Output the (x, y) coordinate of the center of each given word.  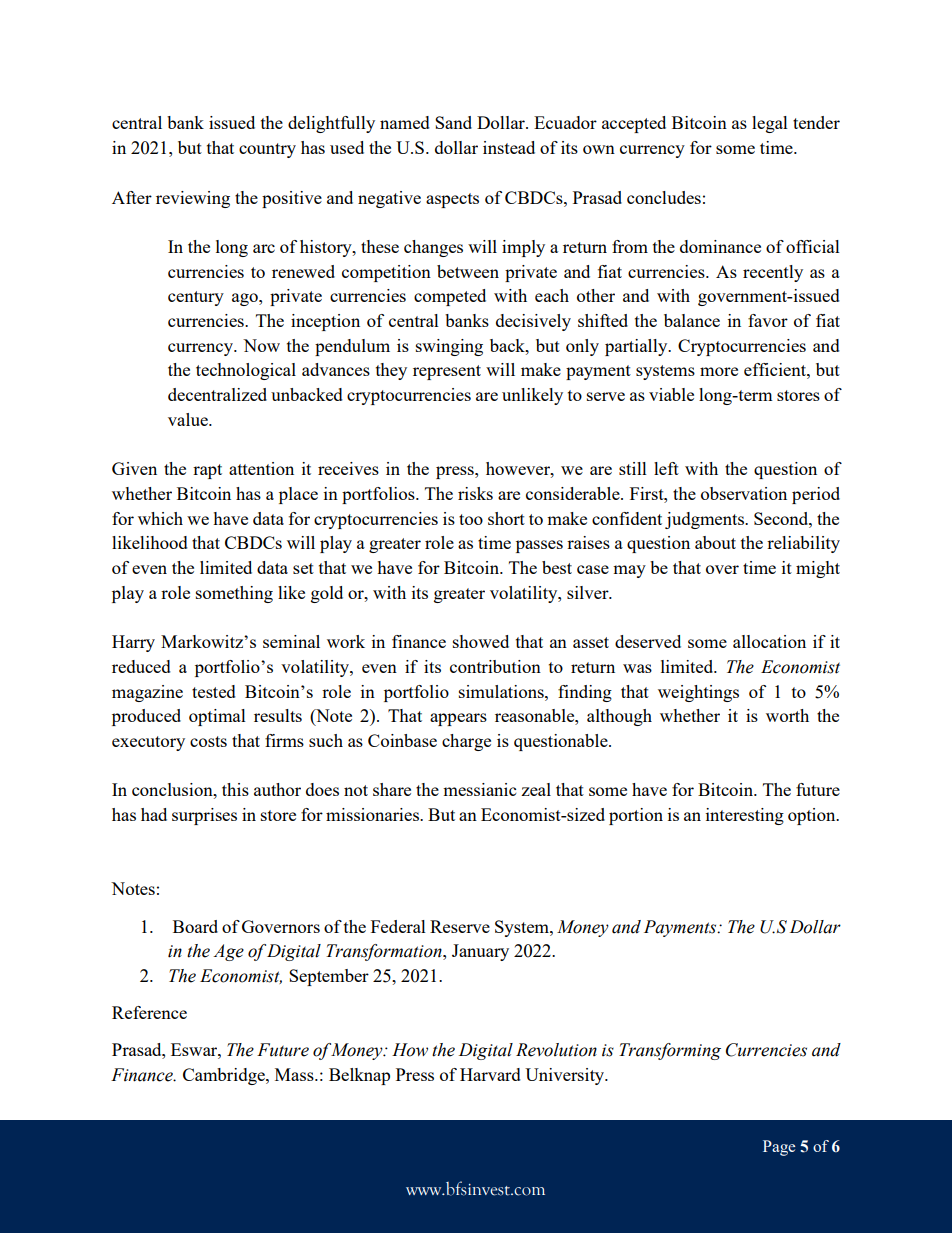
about (715, 542)
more (719, 371)
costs (208, 741)
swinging (449, 347)
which (160, 518)
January (480, 952)
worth (787, 715)
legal (770, 124)
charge (466, 742)
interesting (745, 816)
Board (195, 926)
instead (509, 147)
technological (246, 371)
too (471, 519)
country (267, 150)
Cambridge (225, 1076)
